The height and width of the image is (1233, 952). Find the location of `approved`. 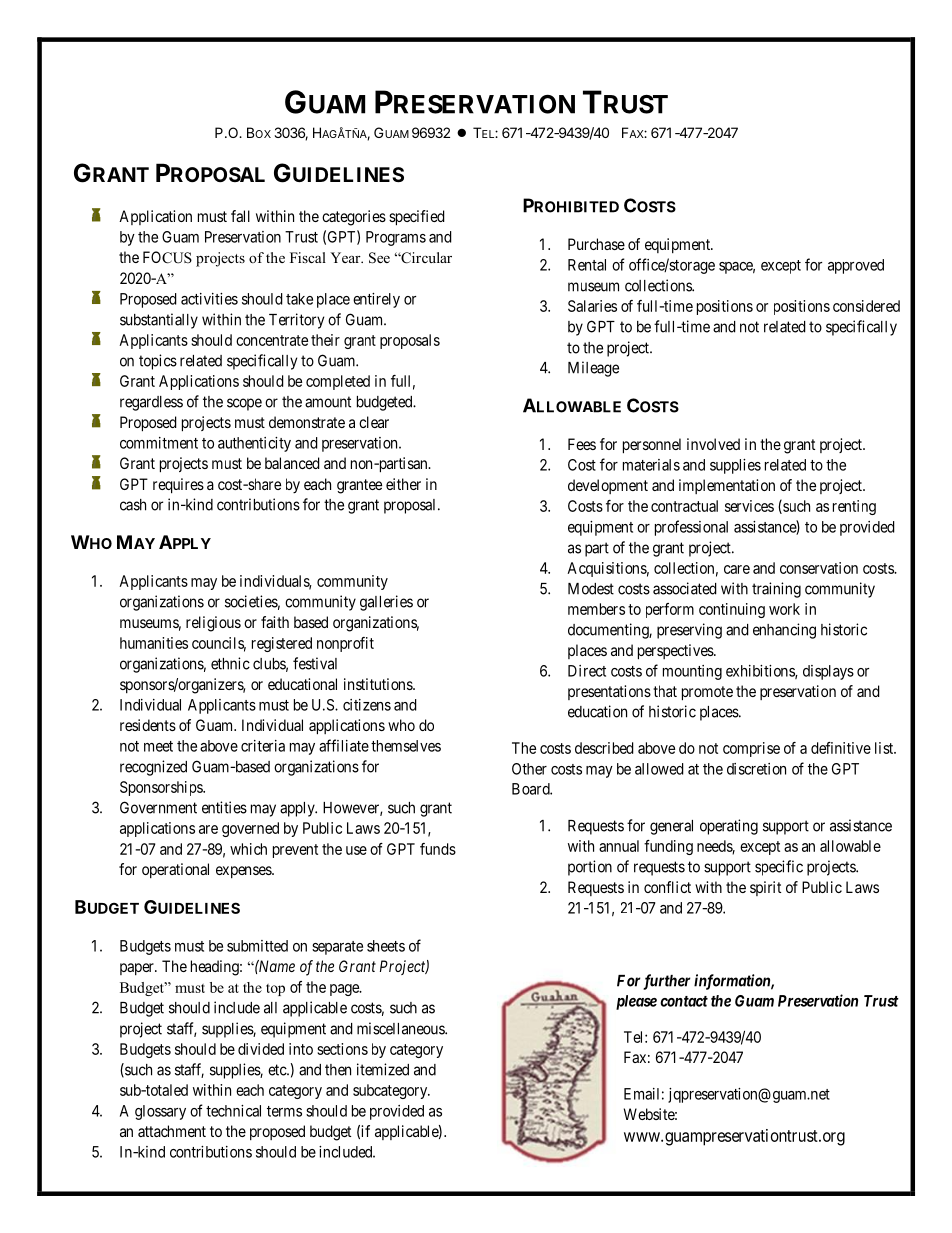

approved is located at coordinates (856, 266).
